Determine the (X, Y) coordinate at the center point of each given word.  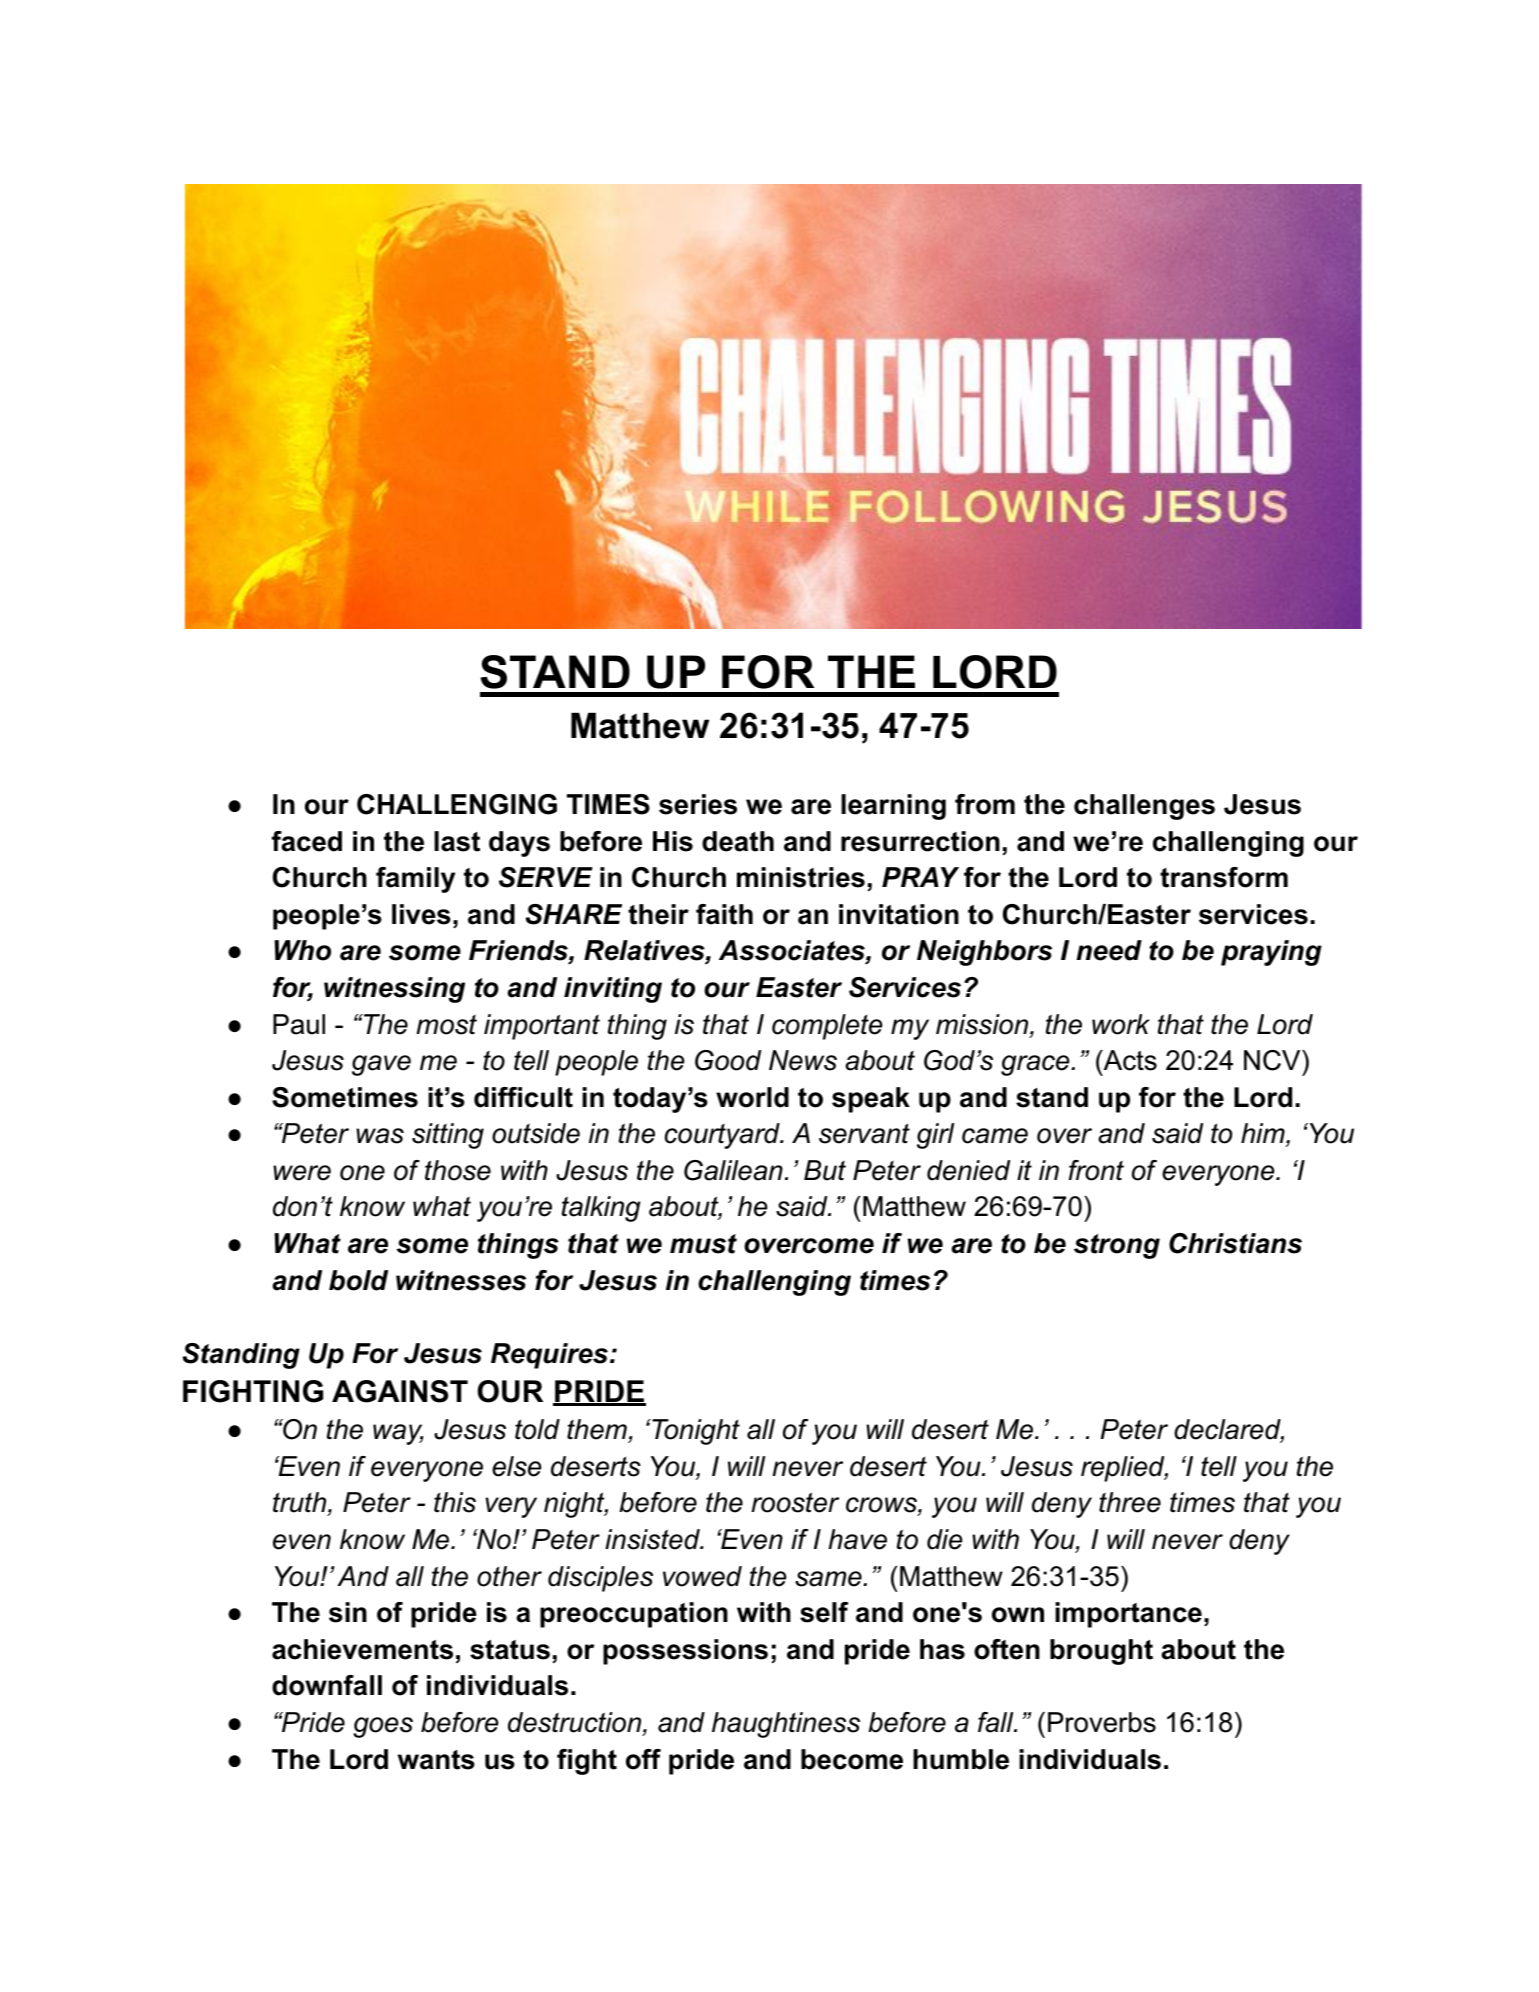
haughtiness (786, 1725)
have (857, 1539)
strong (1117, 1246)
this (455, 1502)
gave (381, 1065)
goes (383, 1727)
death (738, 841)
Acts (1129, 1060)
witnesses (461, 1280)
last (457, 841)
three (1130, 1502)
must (703, 1244)
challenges (1144, 807)
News (803, 1060)
